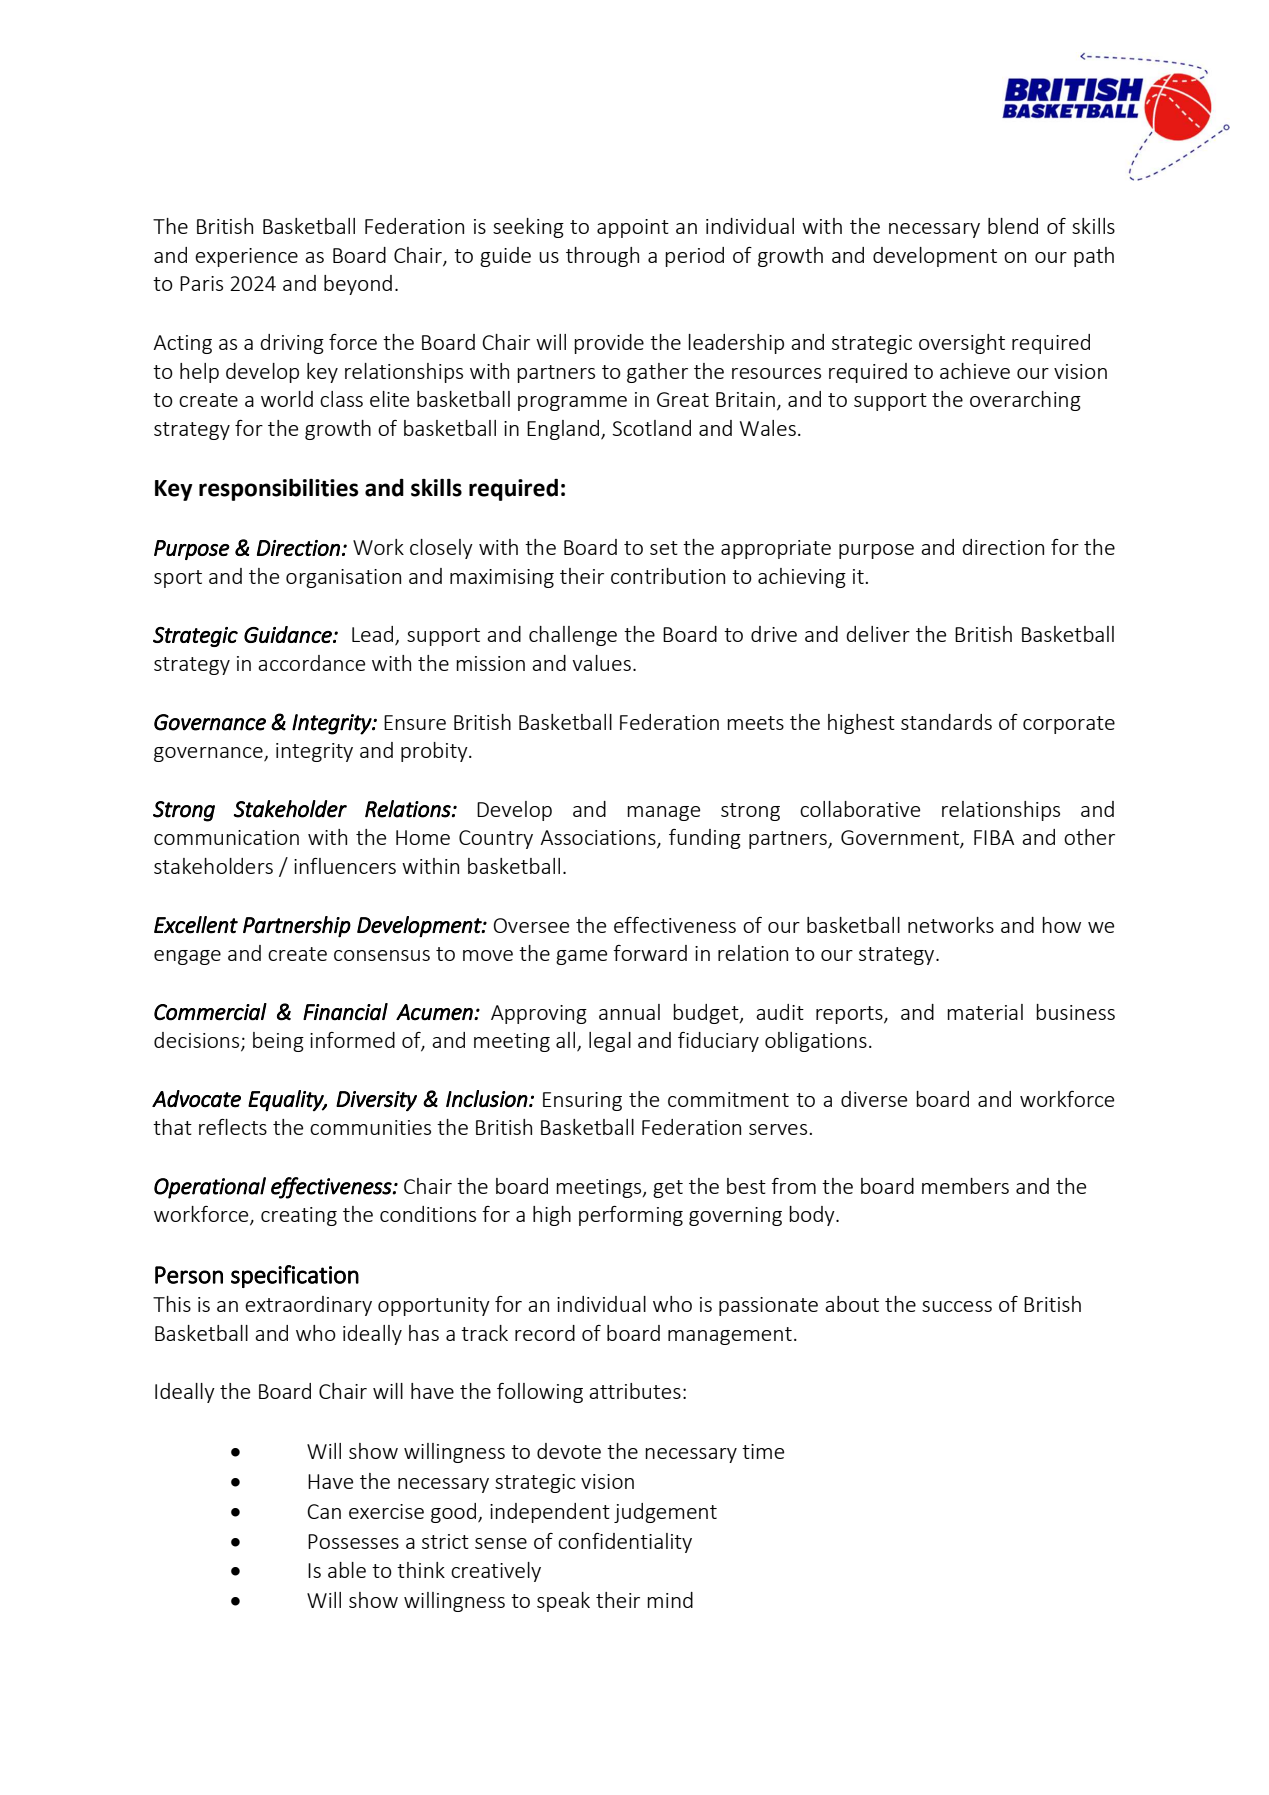  What do you see at coordinates (545, 1333) in the document?
I see `record` at bounding box center [545, 1333].
